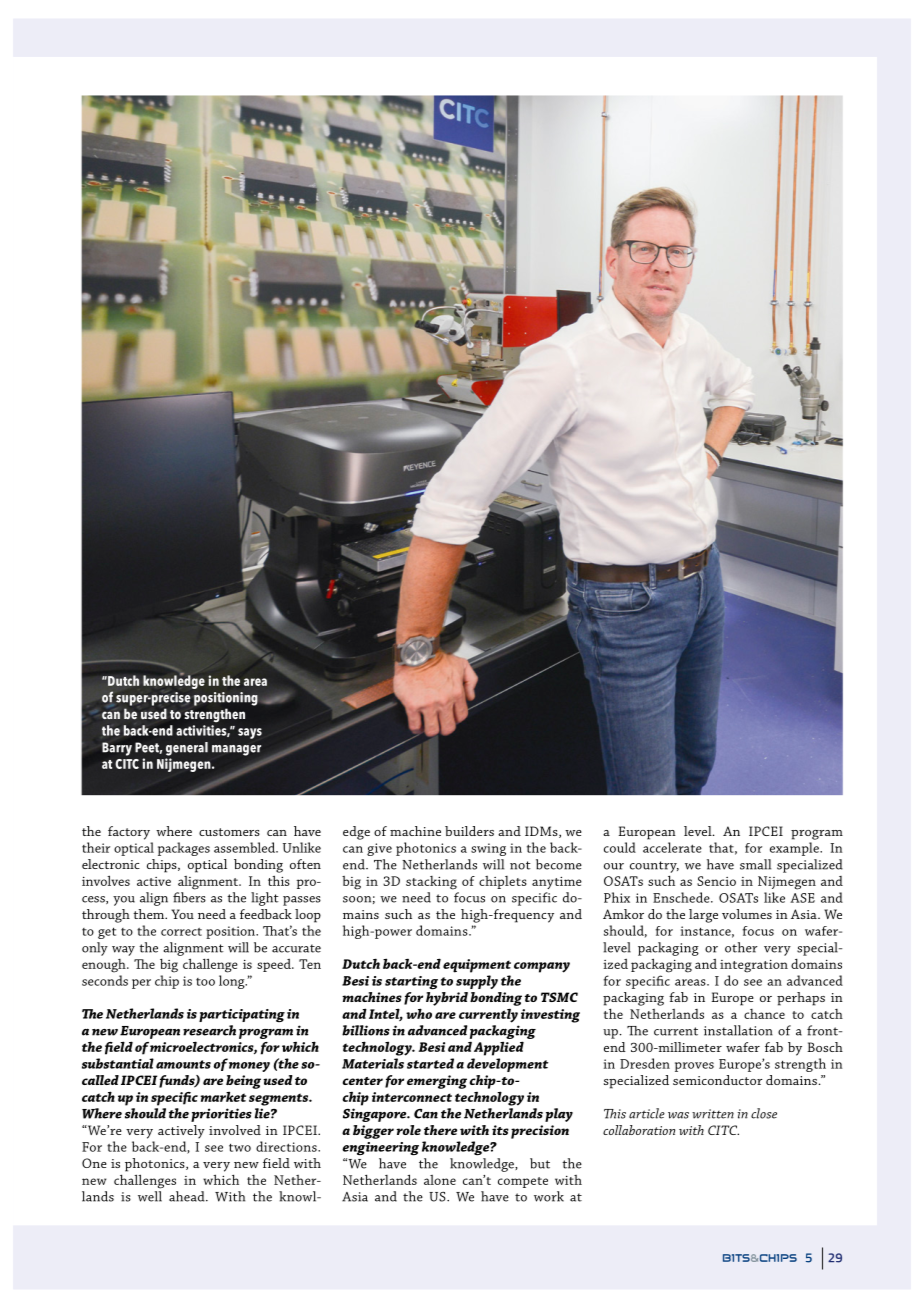 The height and width of the screenshot is (1308, 924). What do you see at coordinates (209, 1030) in the screenshot?
I see `research` at bounding box center [209, 1030].
